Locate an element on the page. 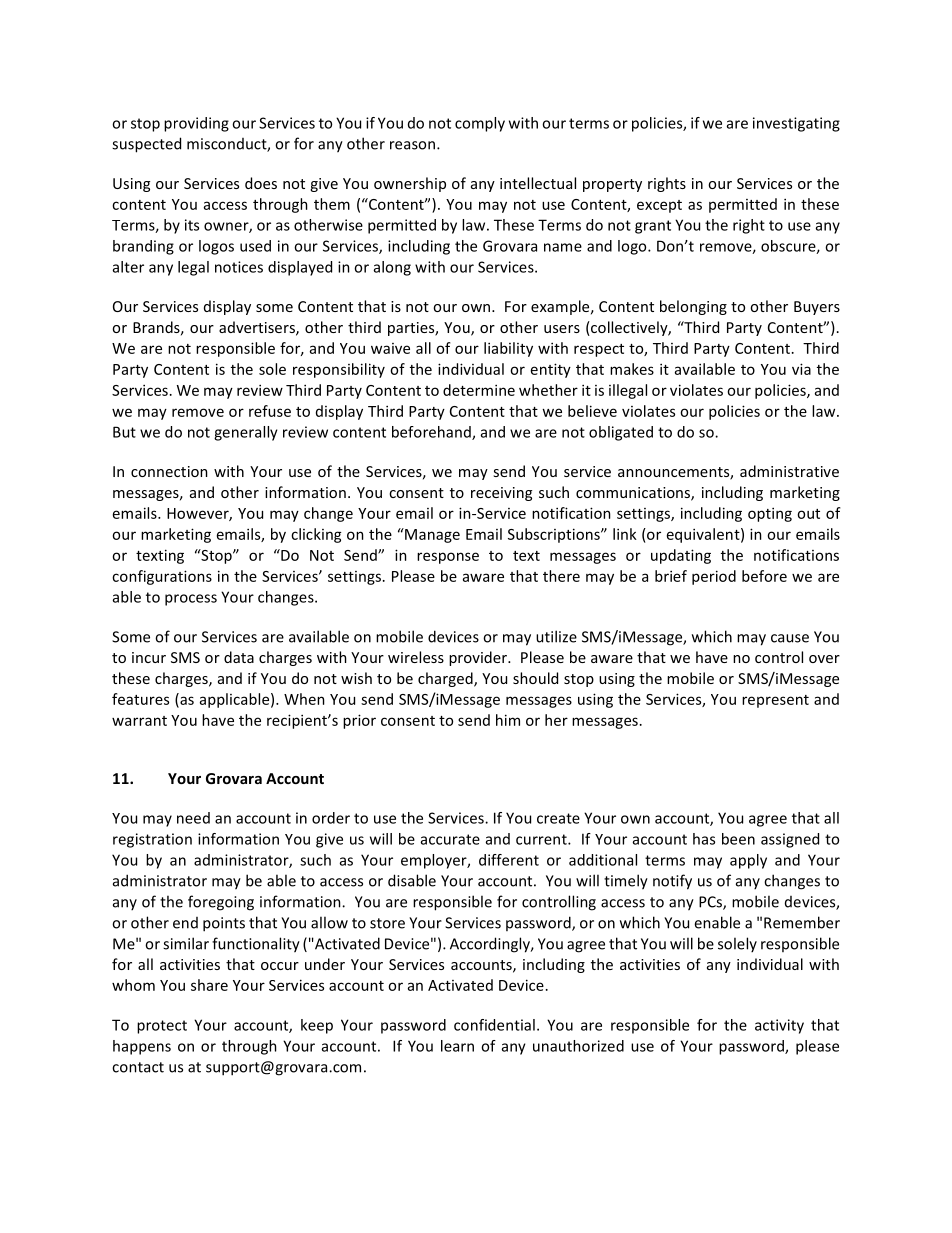 Image resolution: width=952 pixels, height=1233 pixels. represent is located at coordinates (775, 701).
